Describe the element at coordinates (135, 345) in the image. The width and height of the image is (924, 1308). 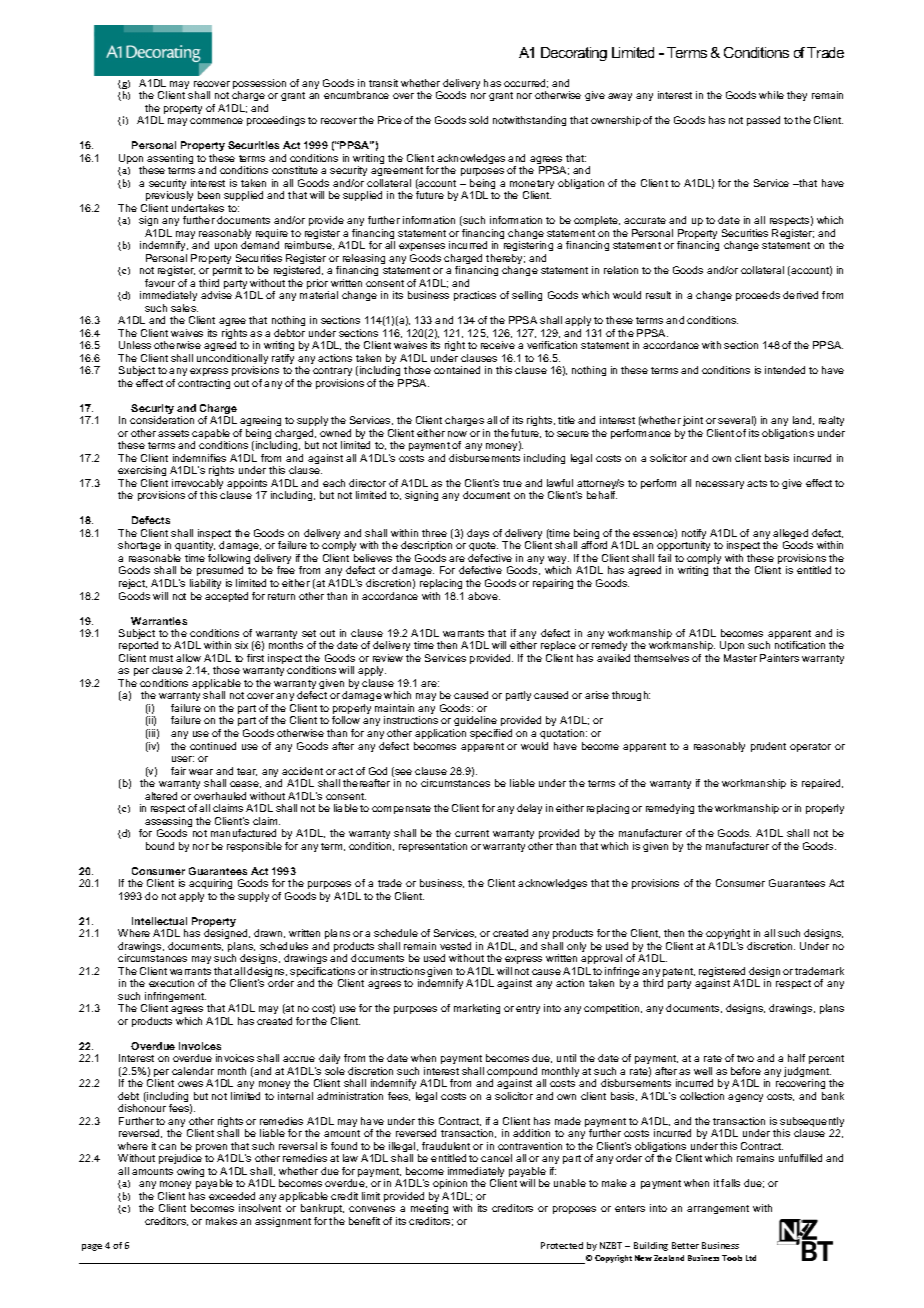
I see `Unless` at that location.
